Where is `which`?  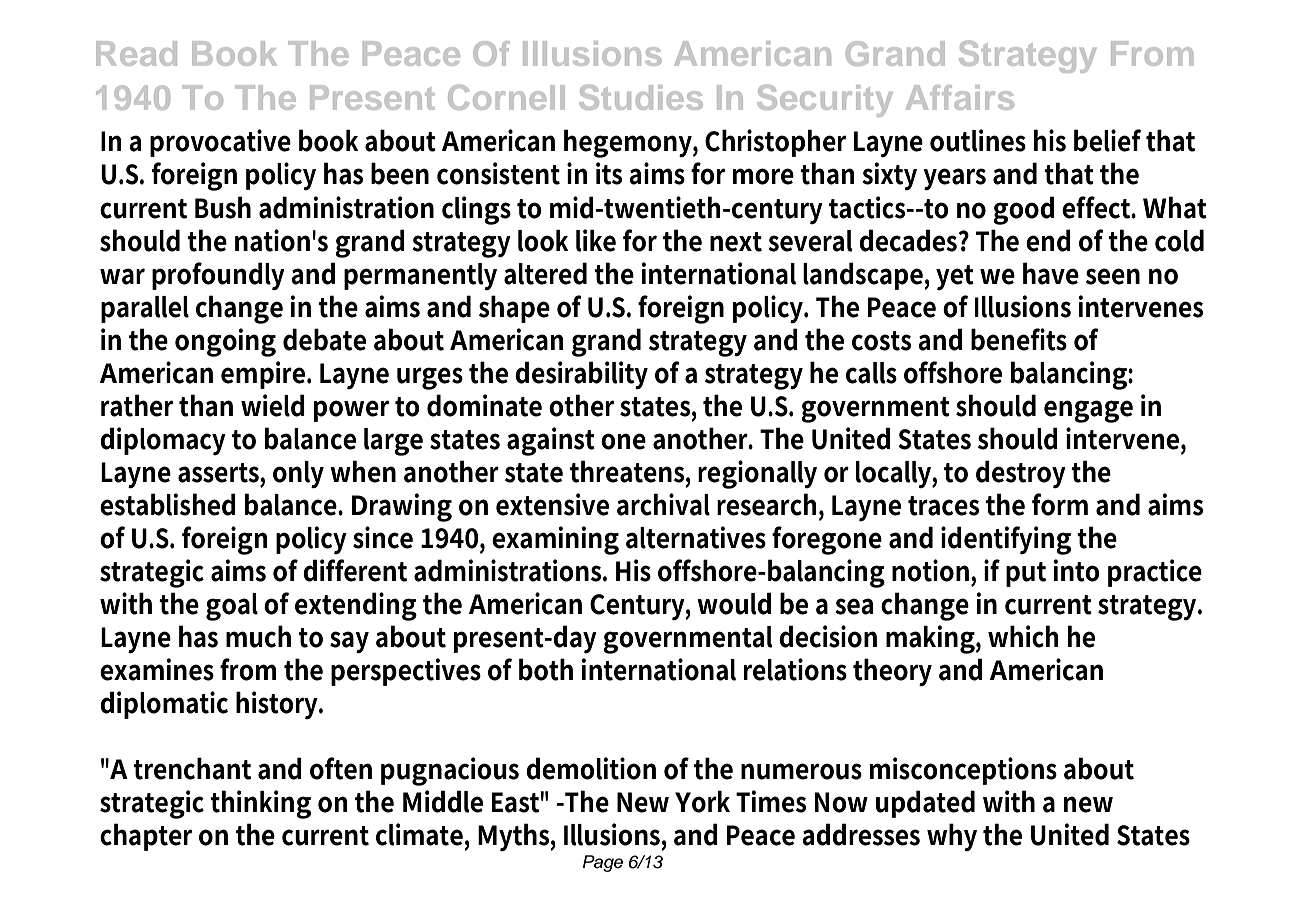 which is located at coordinates (1023, 636).
